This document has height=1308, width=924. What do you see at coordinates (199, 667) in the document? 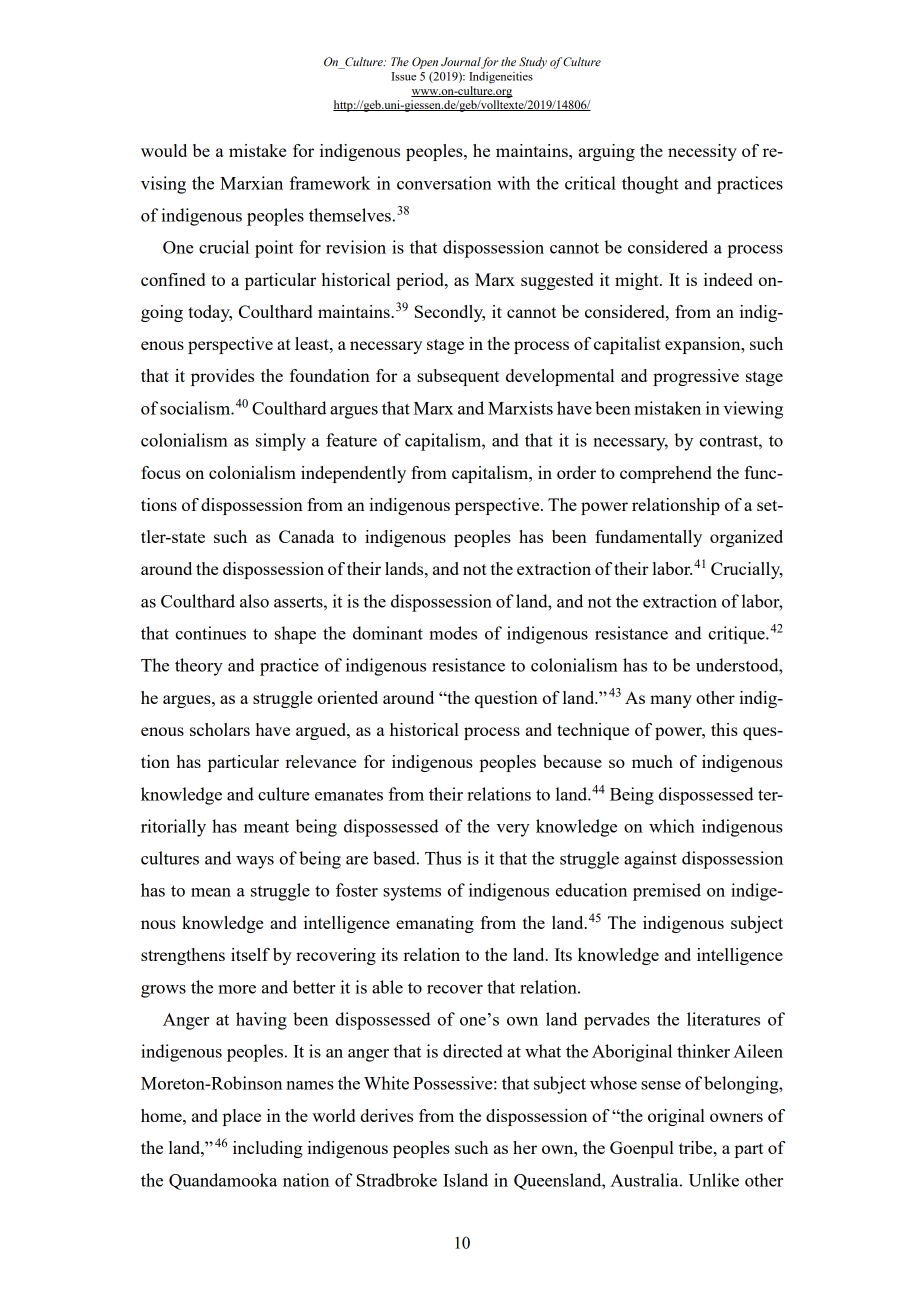
I see `theory` at bounding box center [199, 667].
